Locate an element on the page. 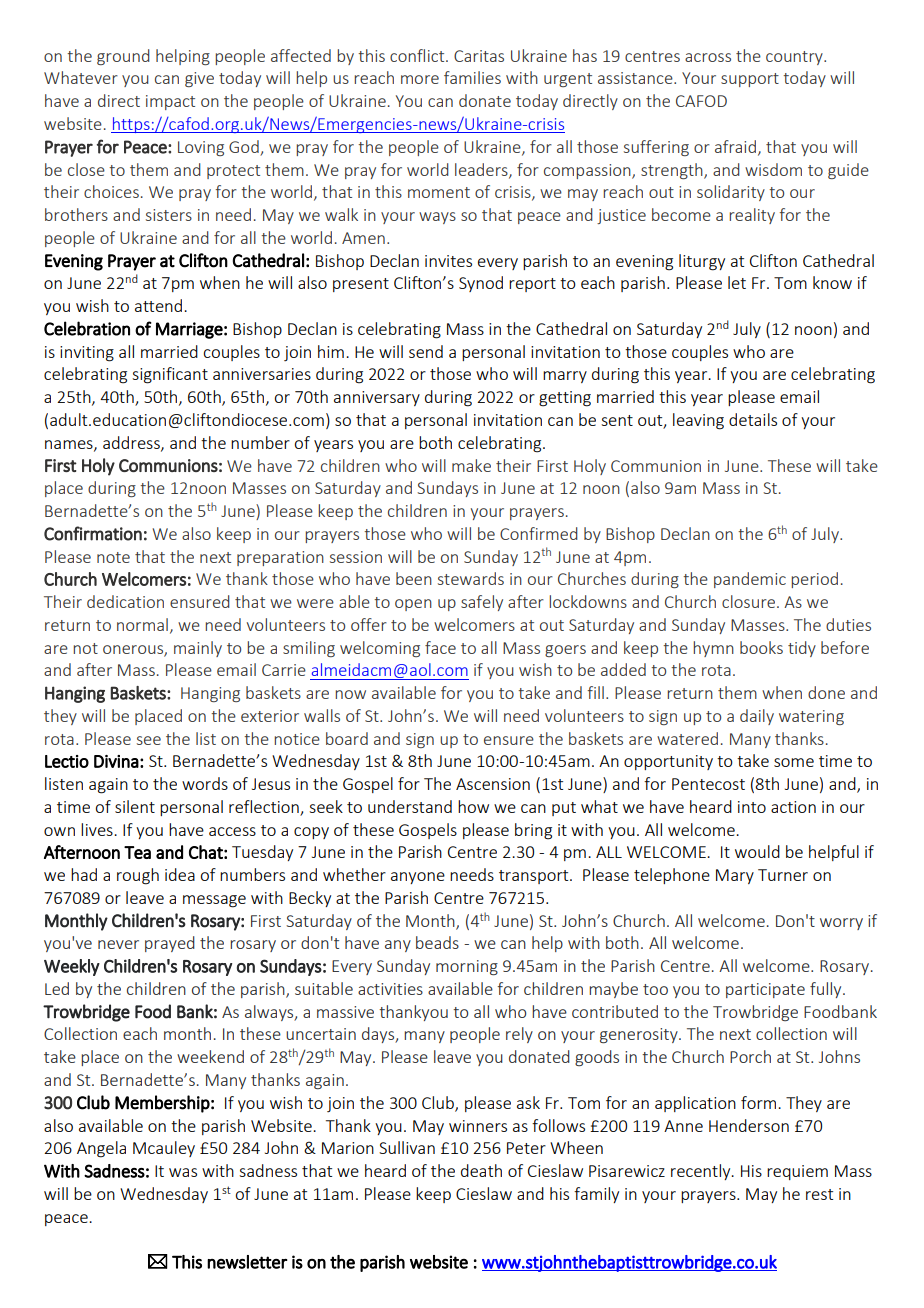  books is located at coordinates (761, 647).
